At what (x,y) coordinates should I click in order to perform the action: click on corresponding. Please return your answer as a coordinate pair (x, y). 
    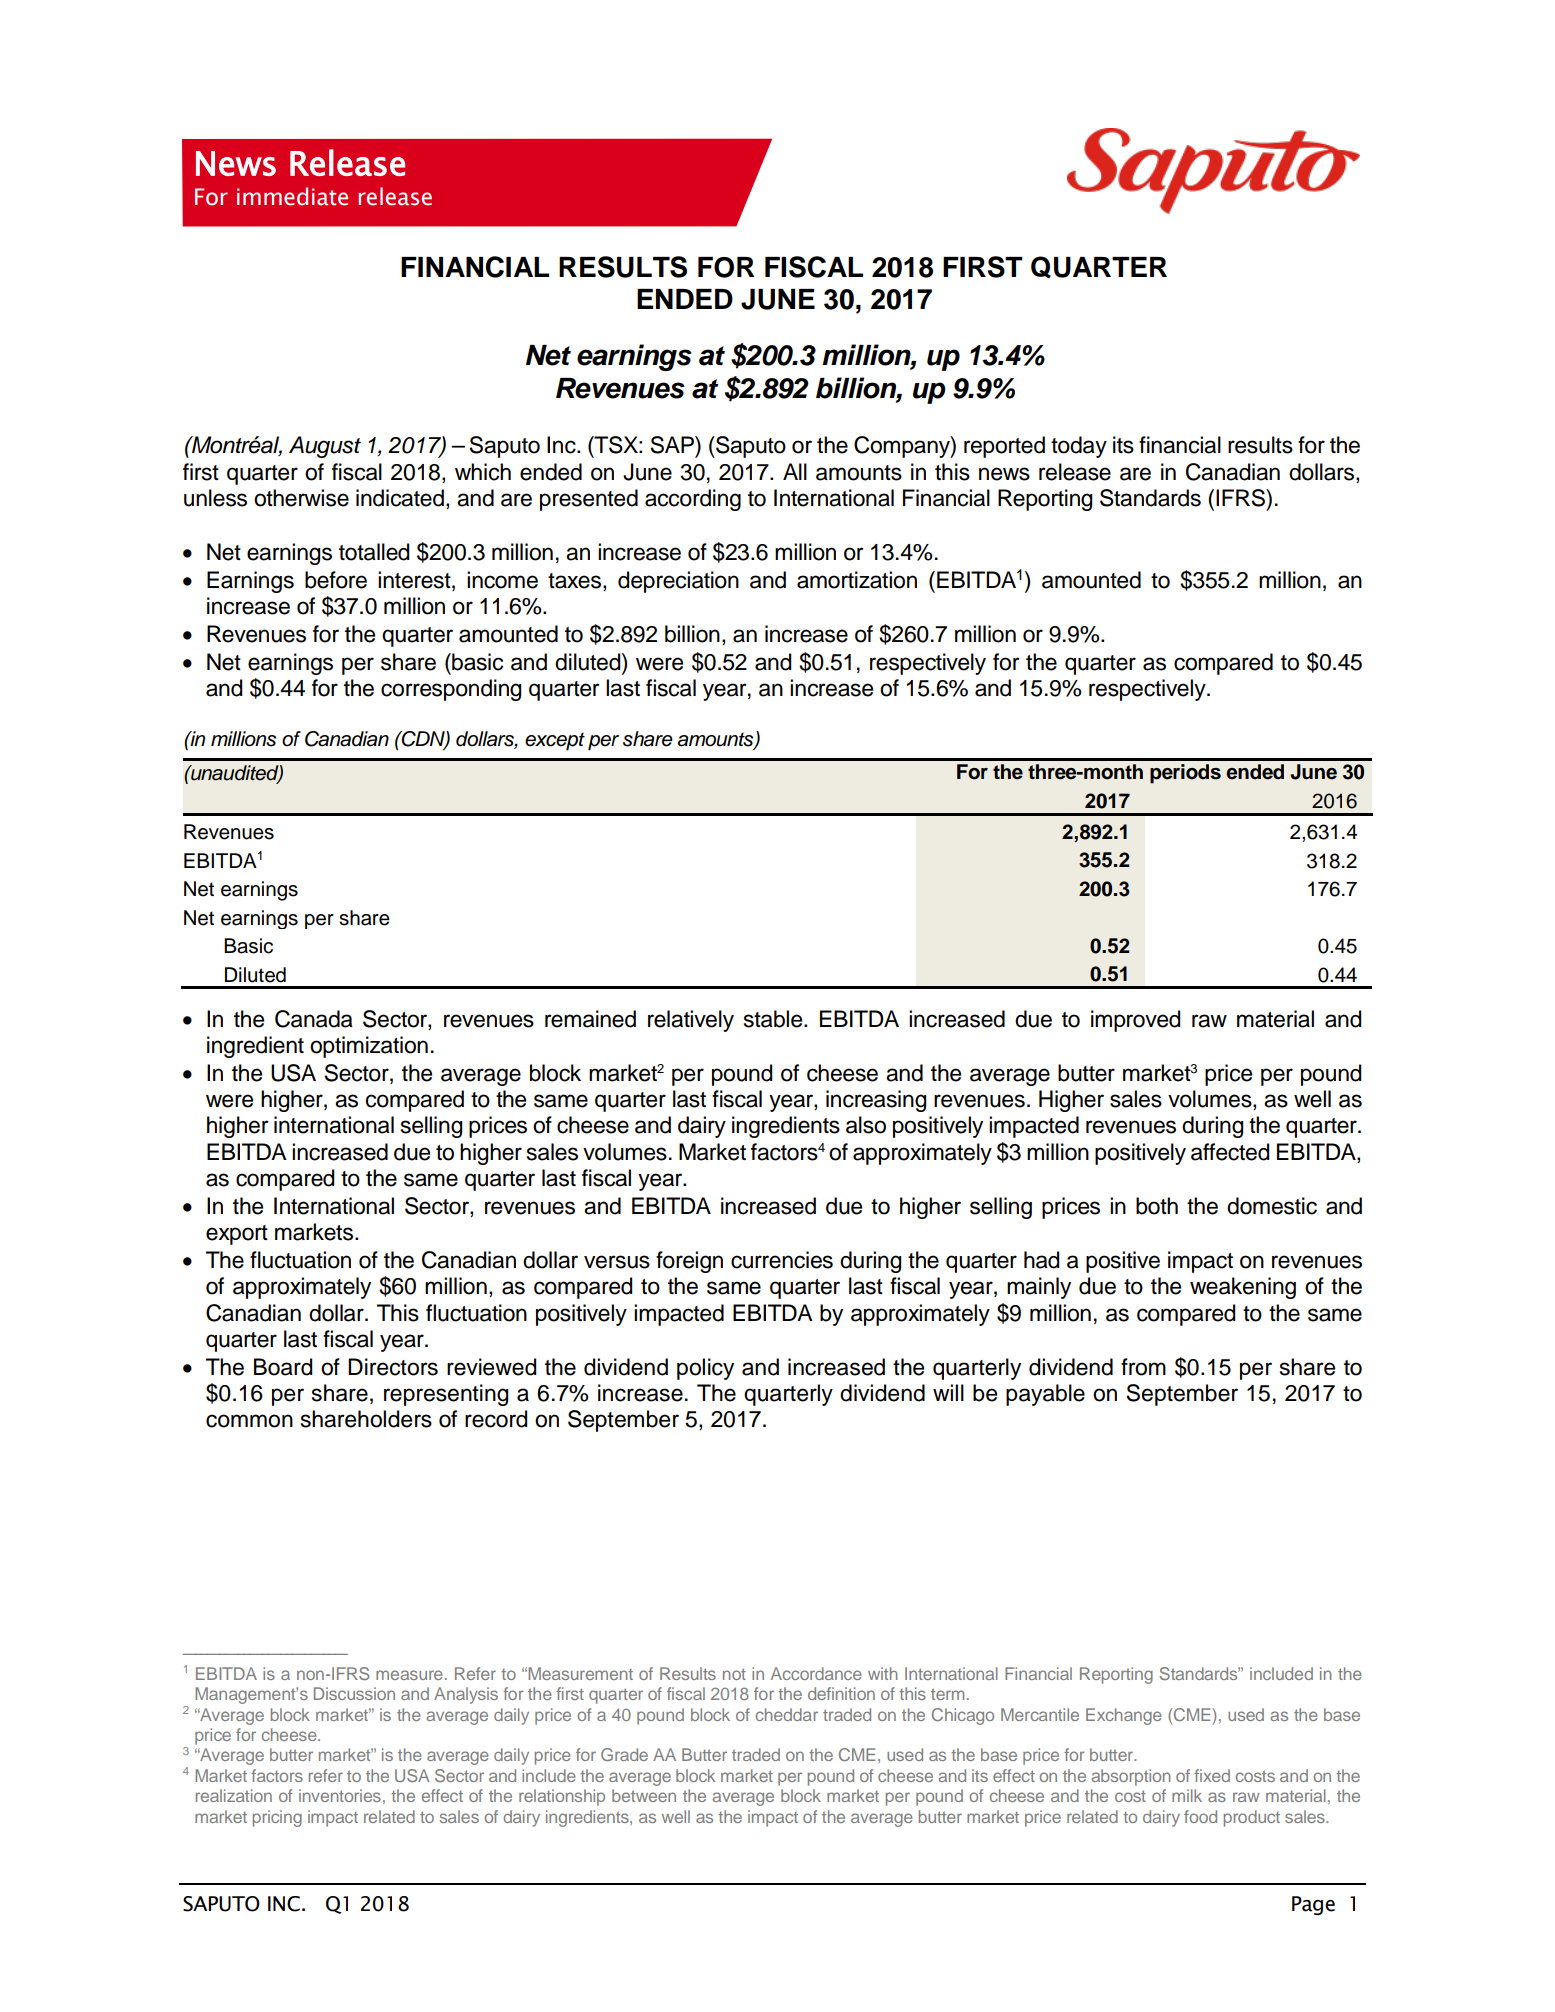
    Looking at the image, I should click on (451, 690).
